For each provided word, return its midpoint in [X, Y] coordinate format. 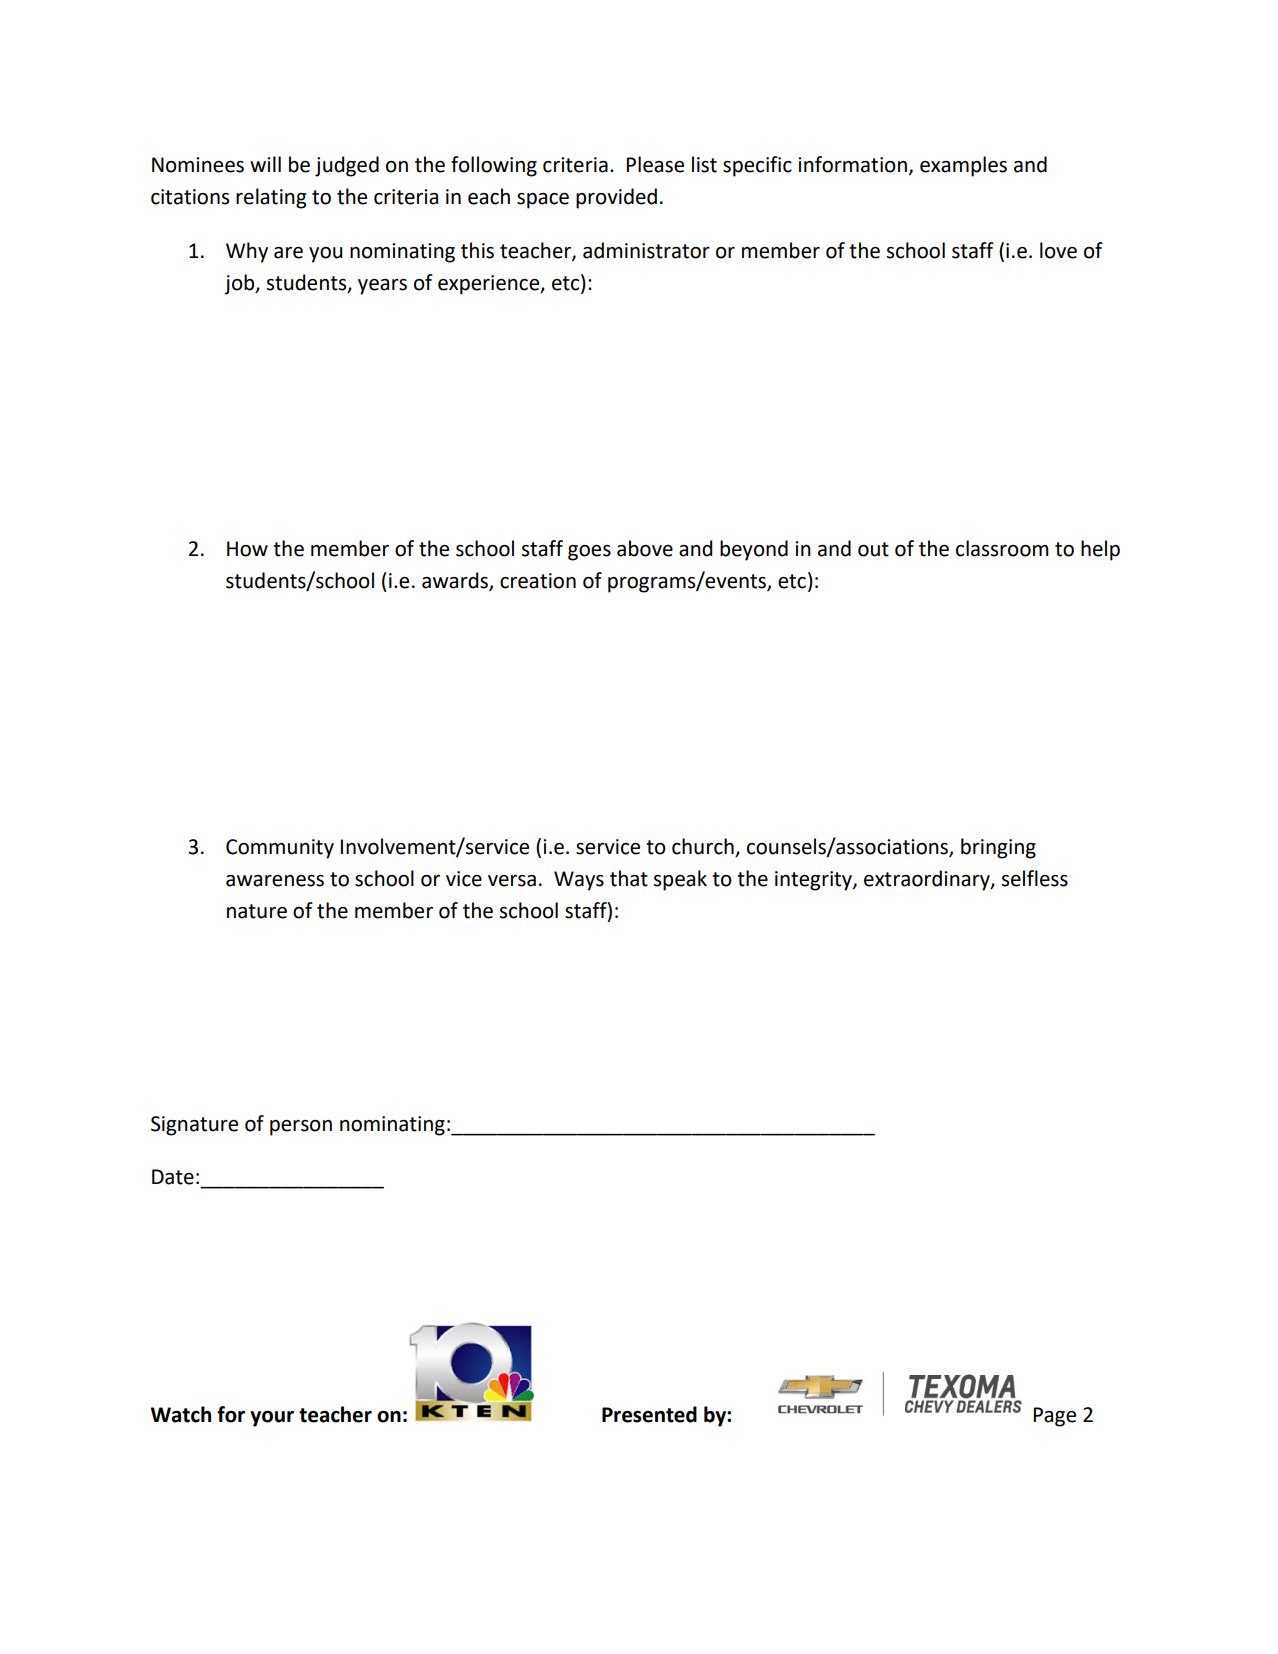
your [272, 1419]
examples [963, 166]
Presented [649, 1414]
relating [271, 198]
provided [616, 198]
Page [1055, 1417]
